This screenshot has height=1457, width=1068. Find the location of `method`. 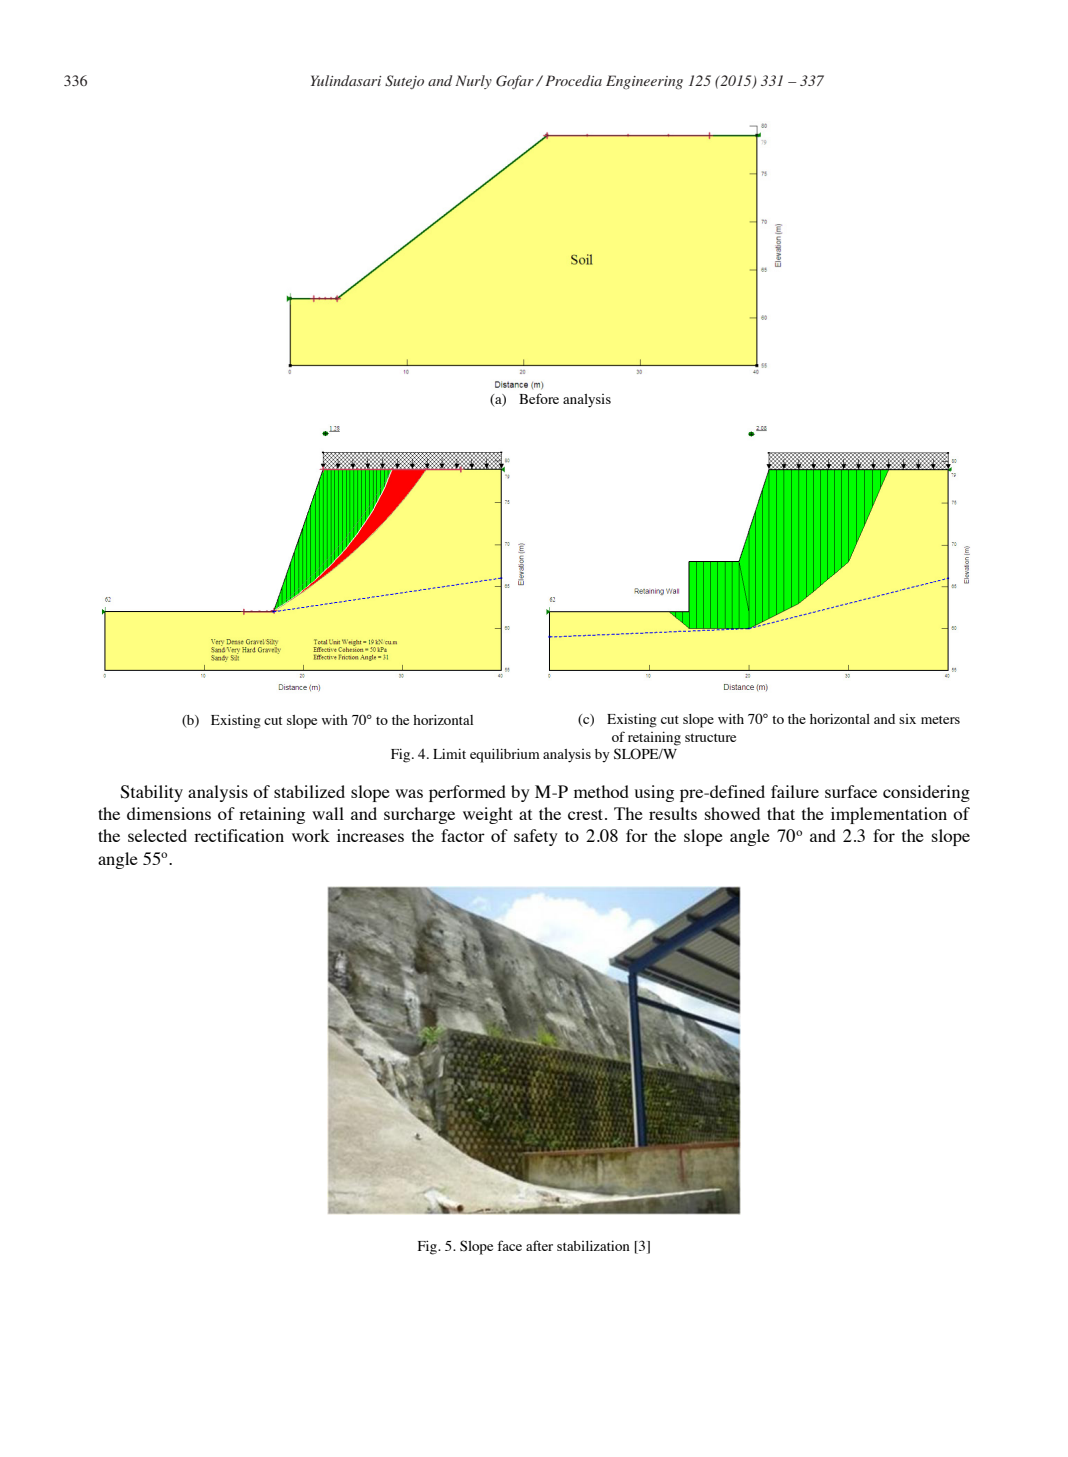

method is located at coordinates (601, 791).
